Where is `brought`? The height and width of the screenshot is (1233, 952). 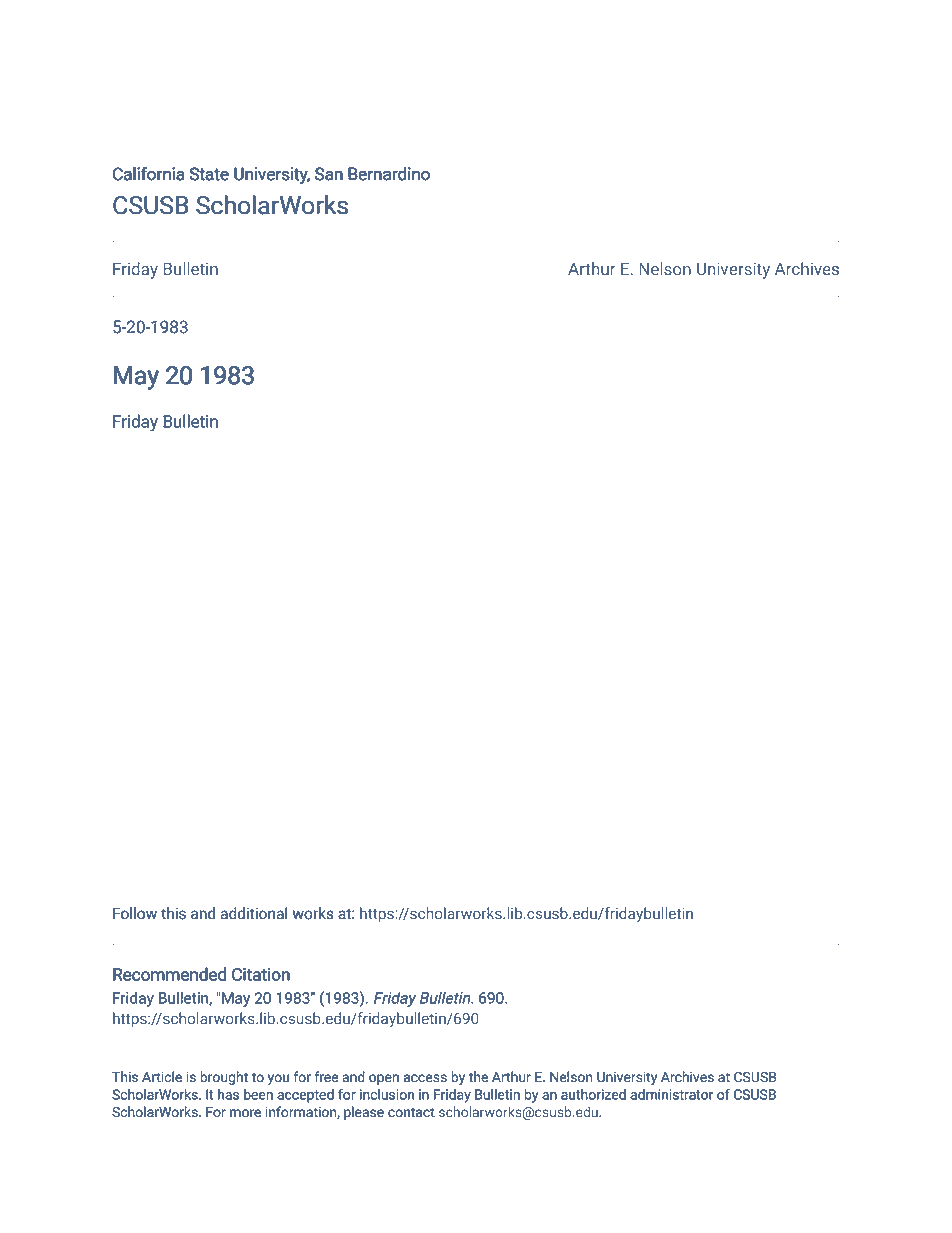
brought is located at coordinates (224, 1078).
